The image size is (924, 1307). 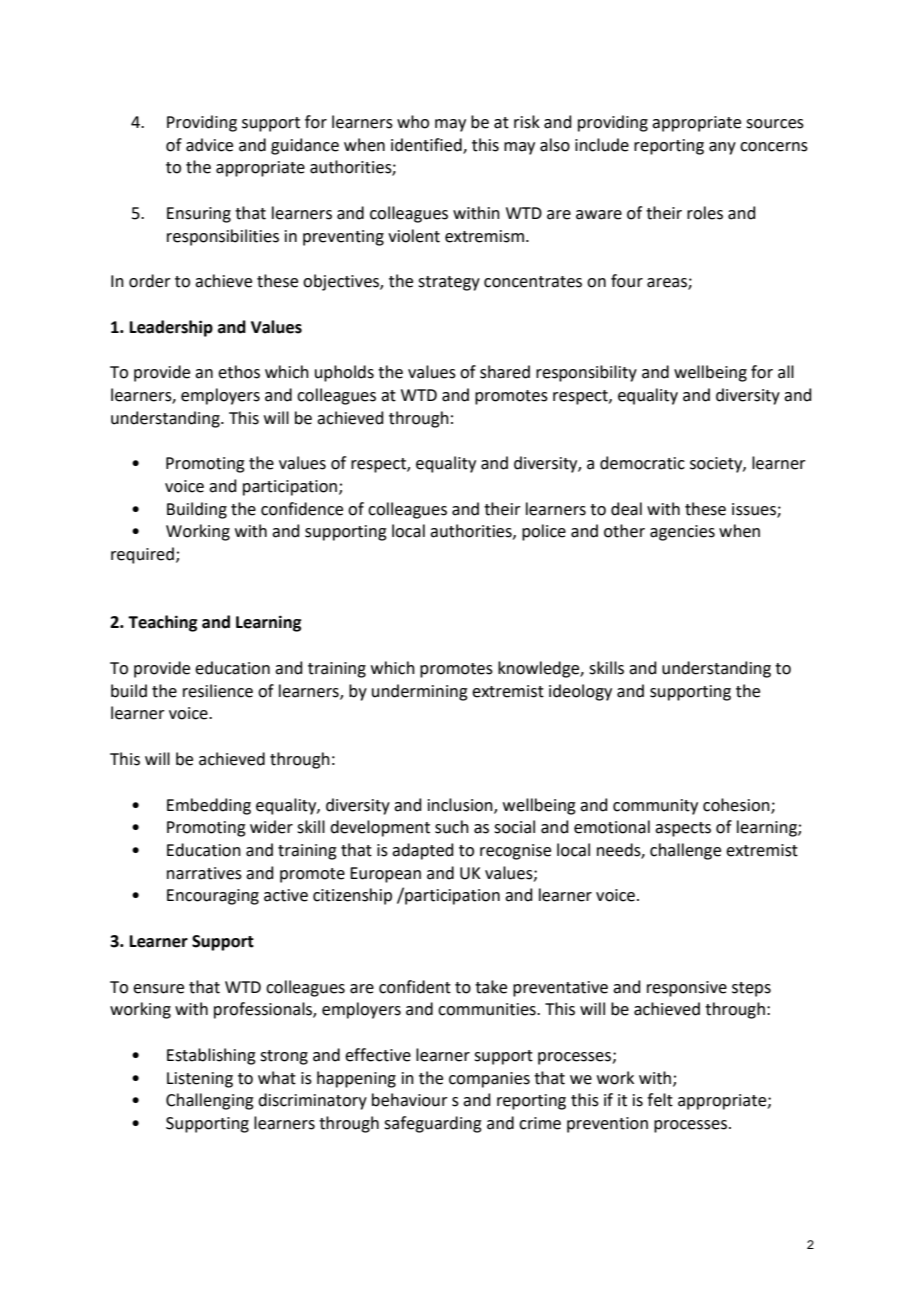 I want to click on challenge, so click(x=685, y=851).
